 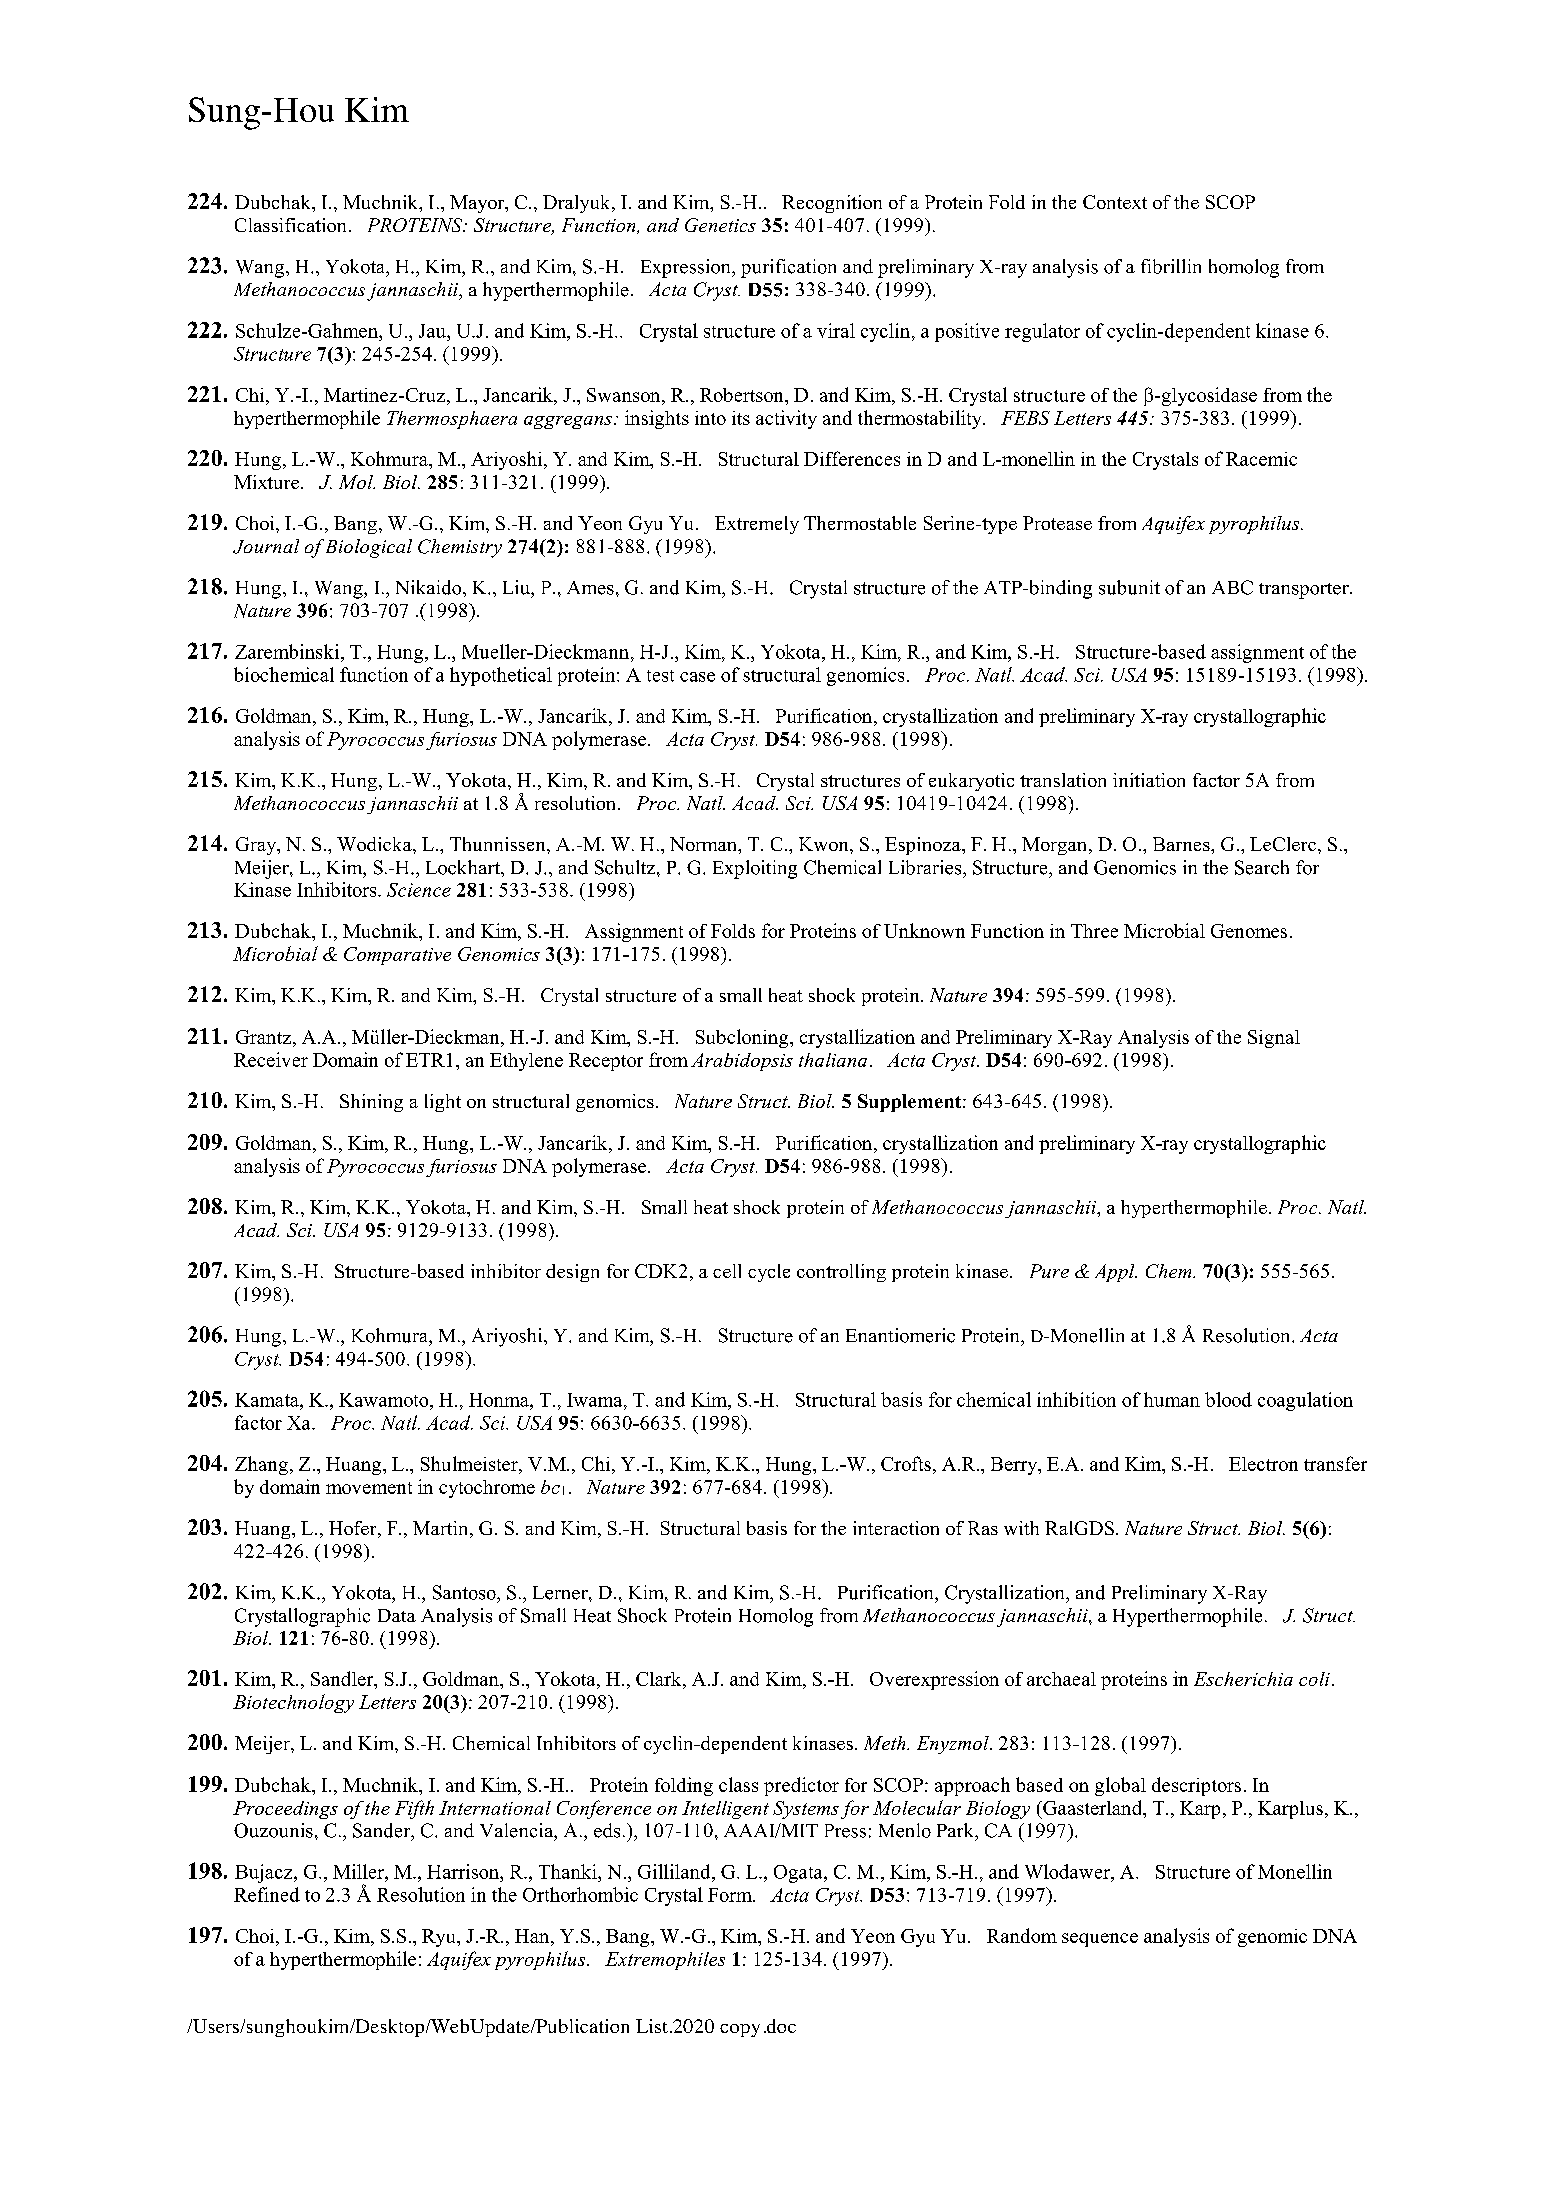 What do you see at coordinates (1274, 1039) in the screenshot?
I see `Signal` at bounding box center [1274, 1039].
